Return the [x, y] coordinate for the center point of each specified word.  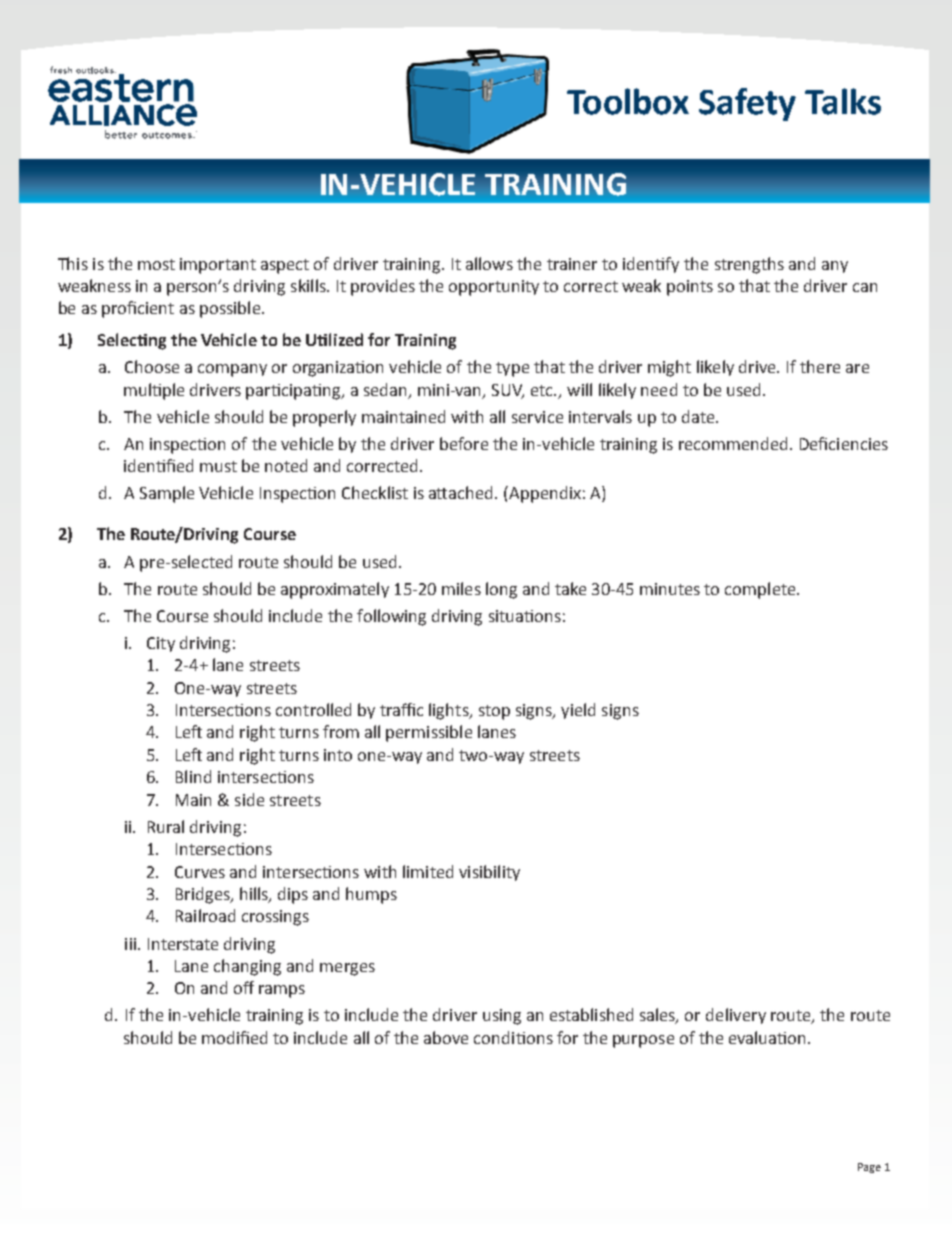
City [161, 644]
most [156, 264]
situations [525, 616]
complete [761, 590]
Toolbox [628, 101]
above [446, 1037]
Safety [747, 104]
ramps [282, 991]
